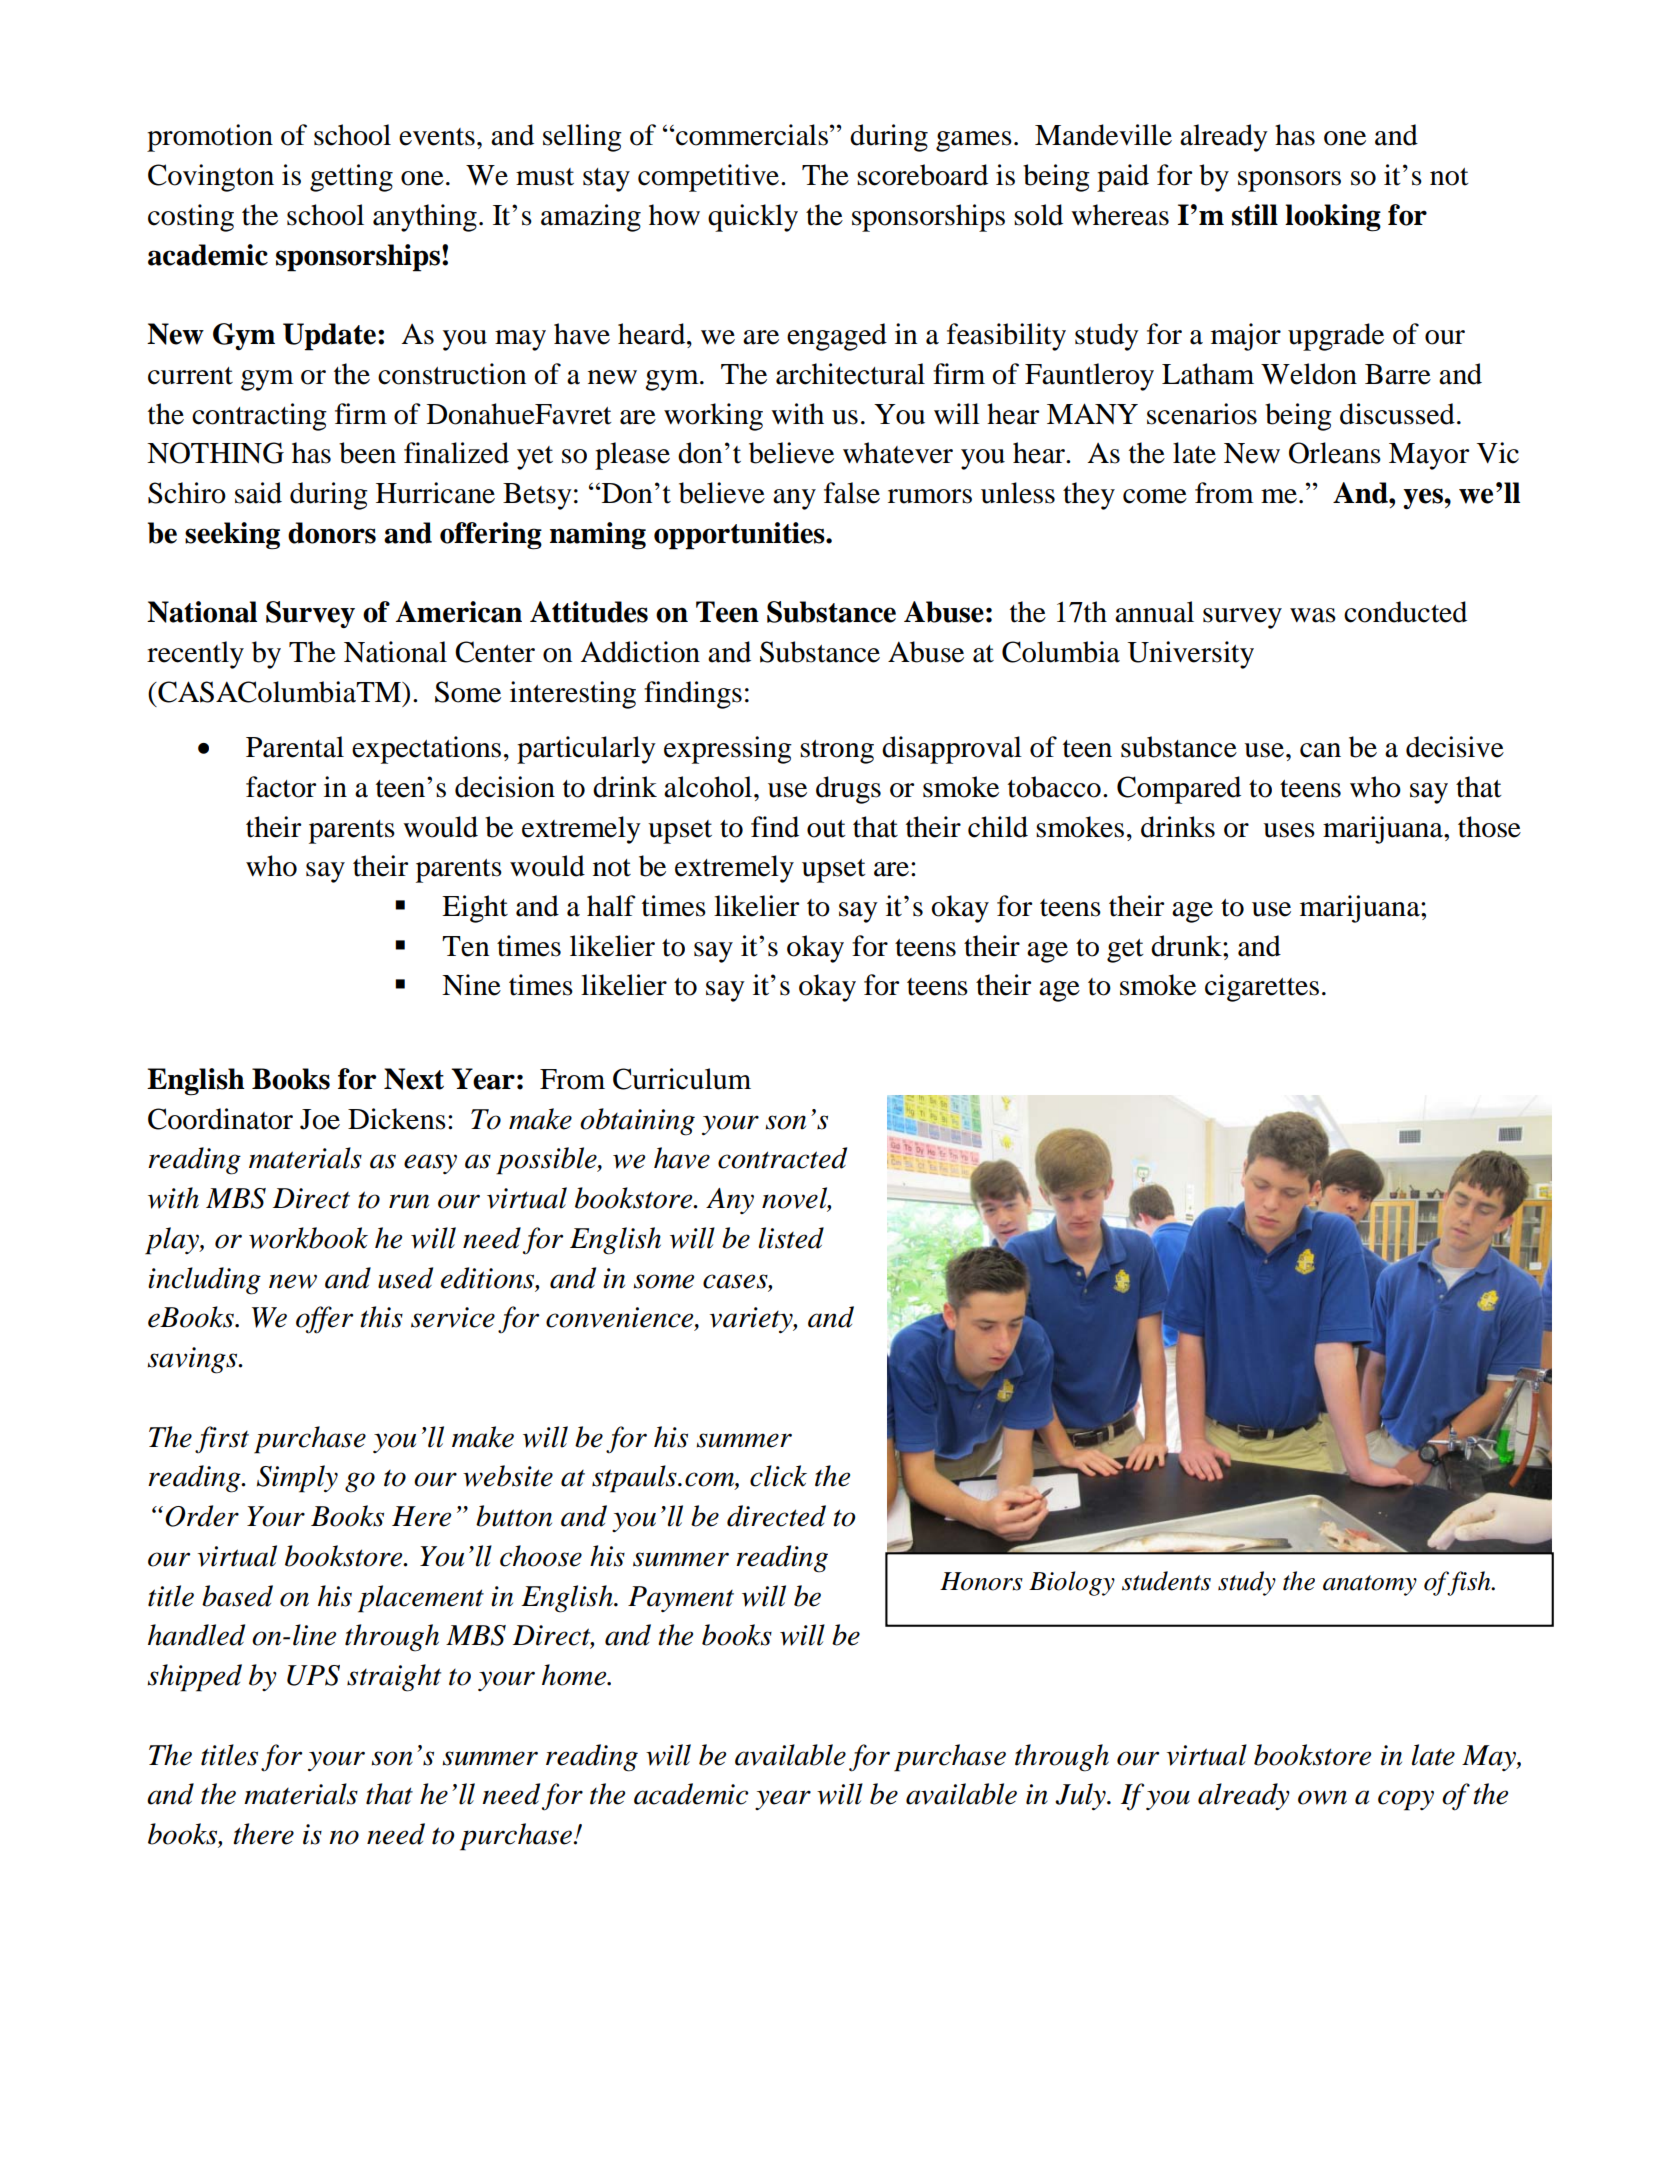 This image has width=1672, height=2164. I want to click on opportunities, so click(740, 536).
